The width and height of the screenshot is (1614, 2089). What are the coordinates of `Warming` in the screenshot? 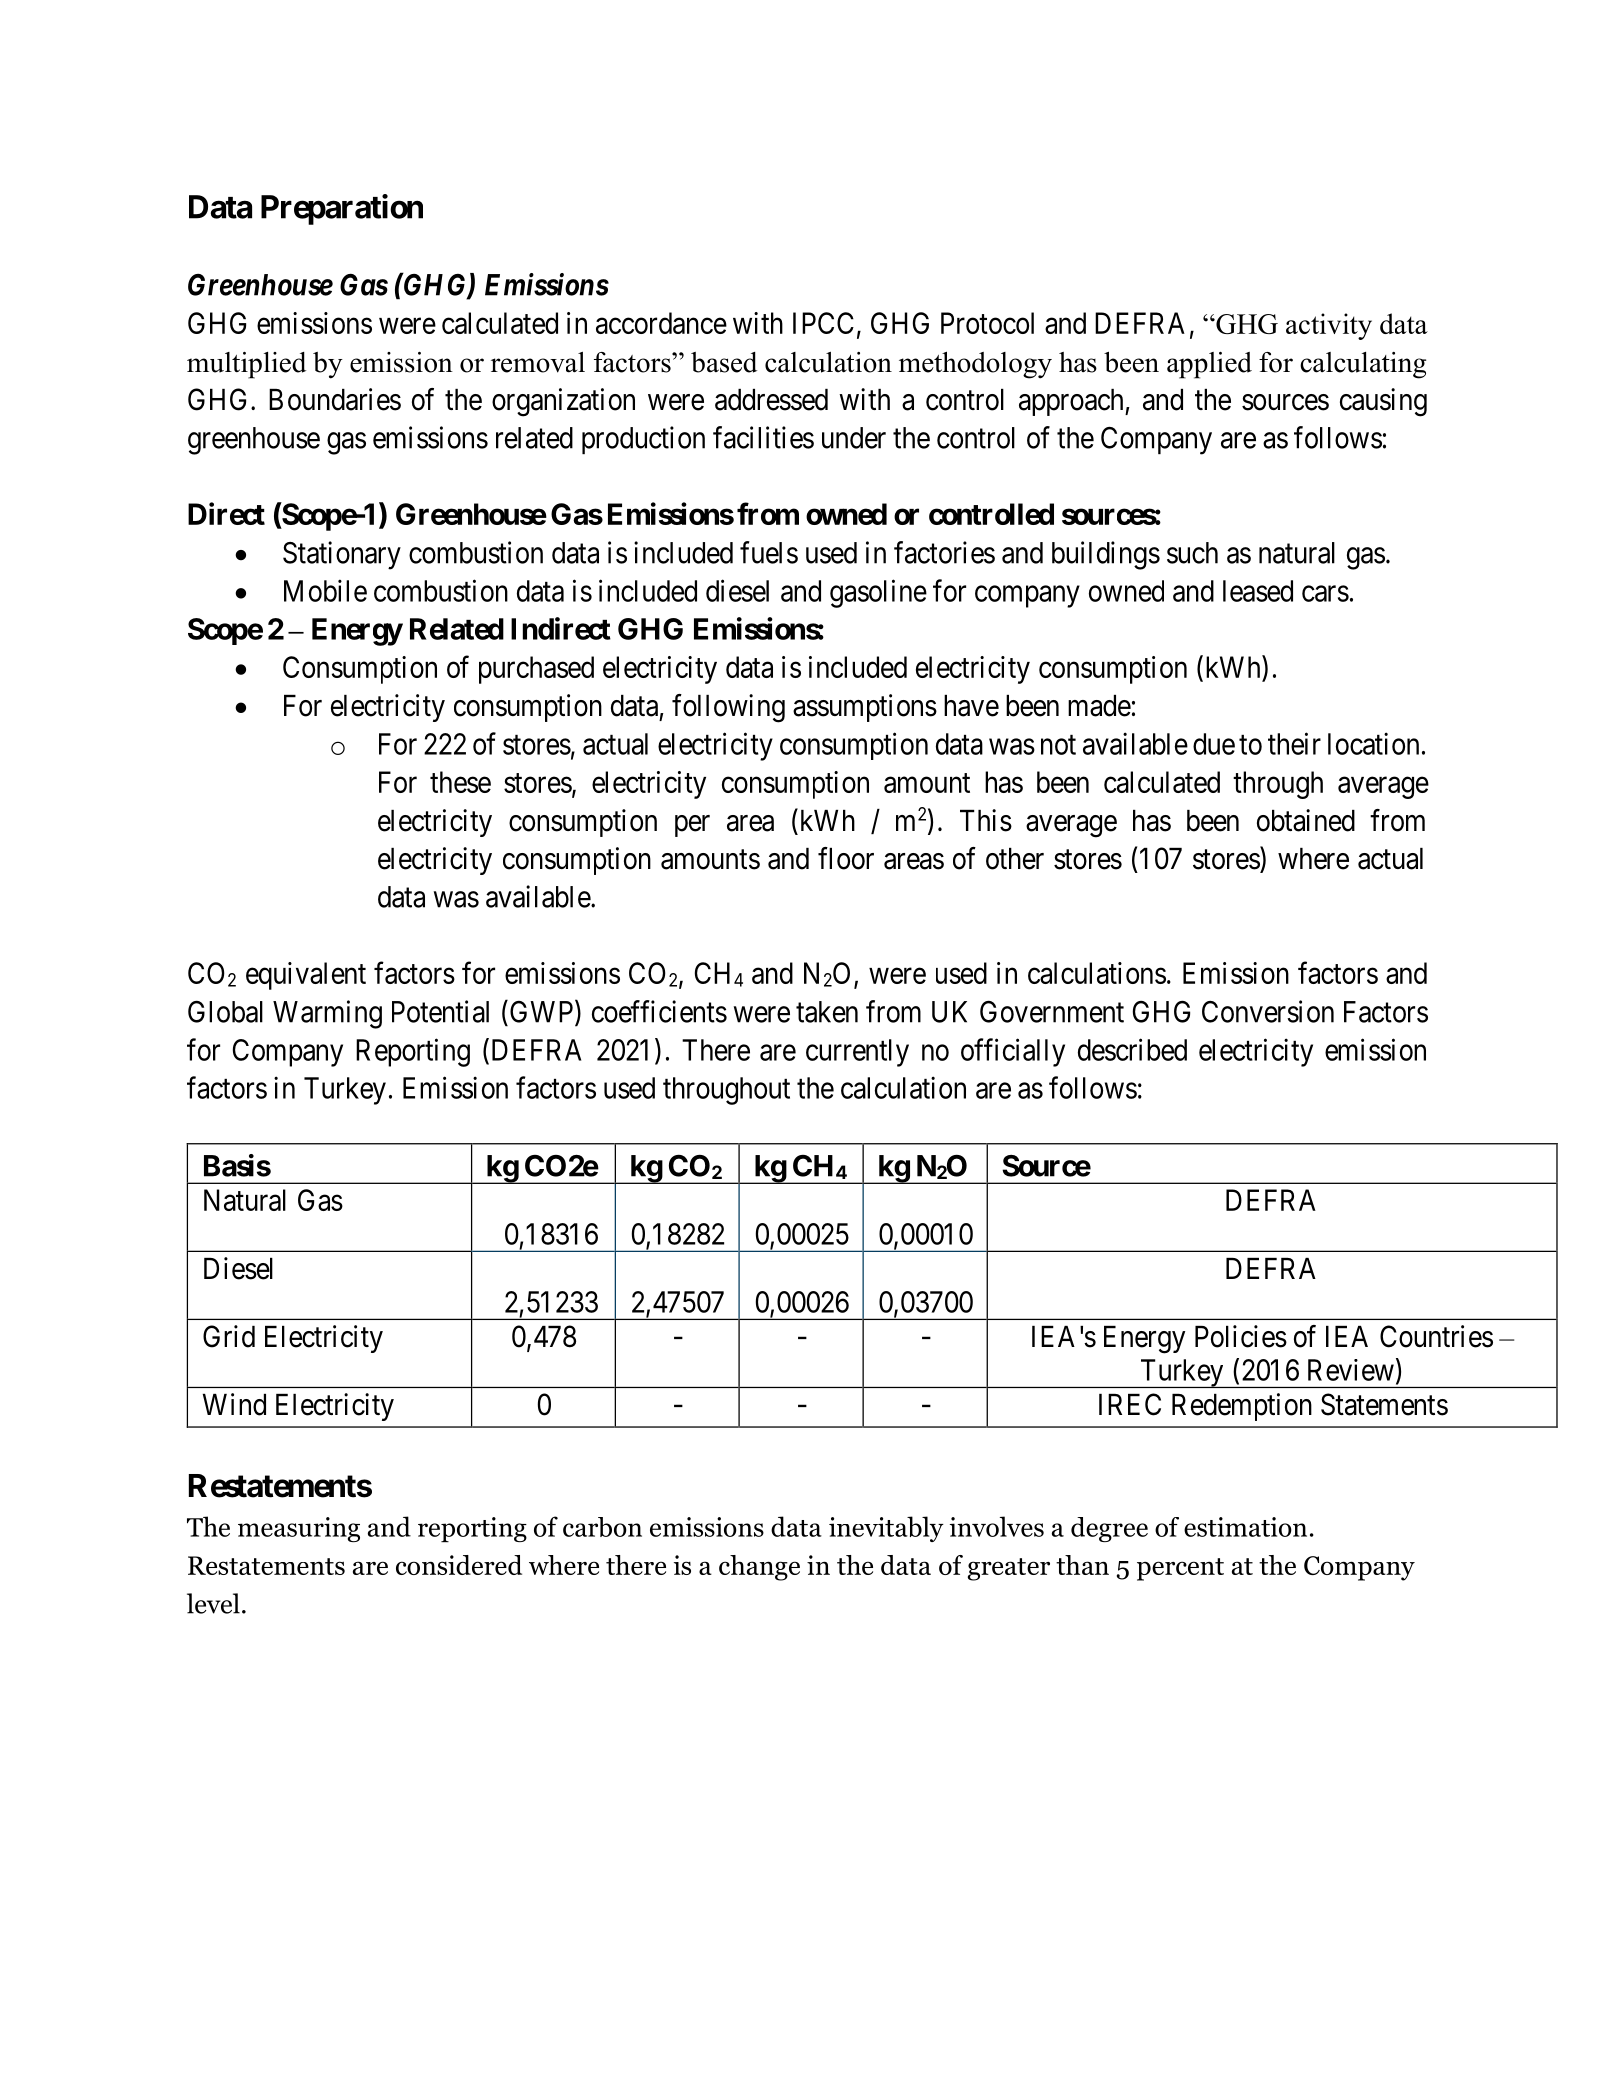 It's located at (327, 1014).
